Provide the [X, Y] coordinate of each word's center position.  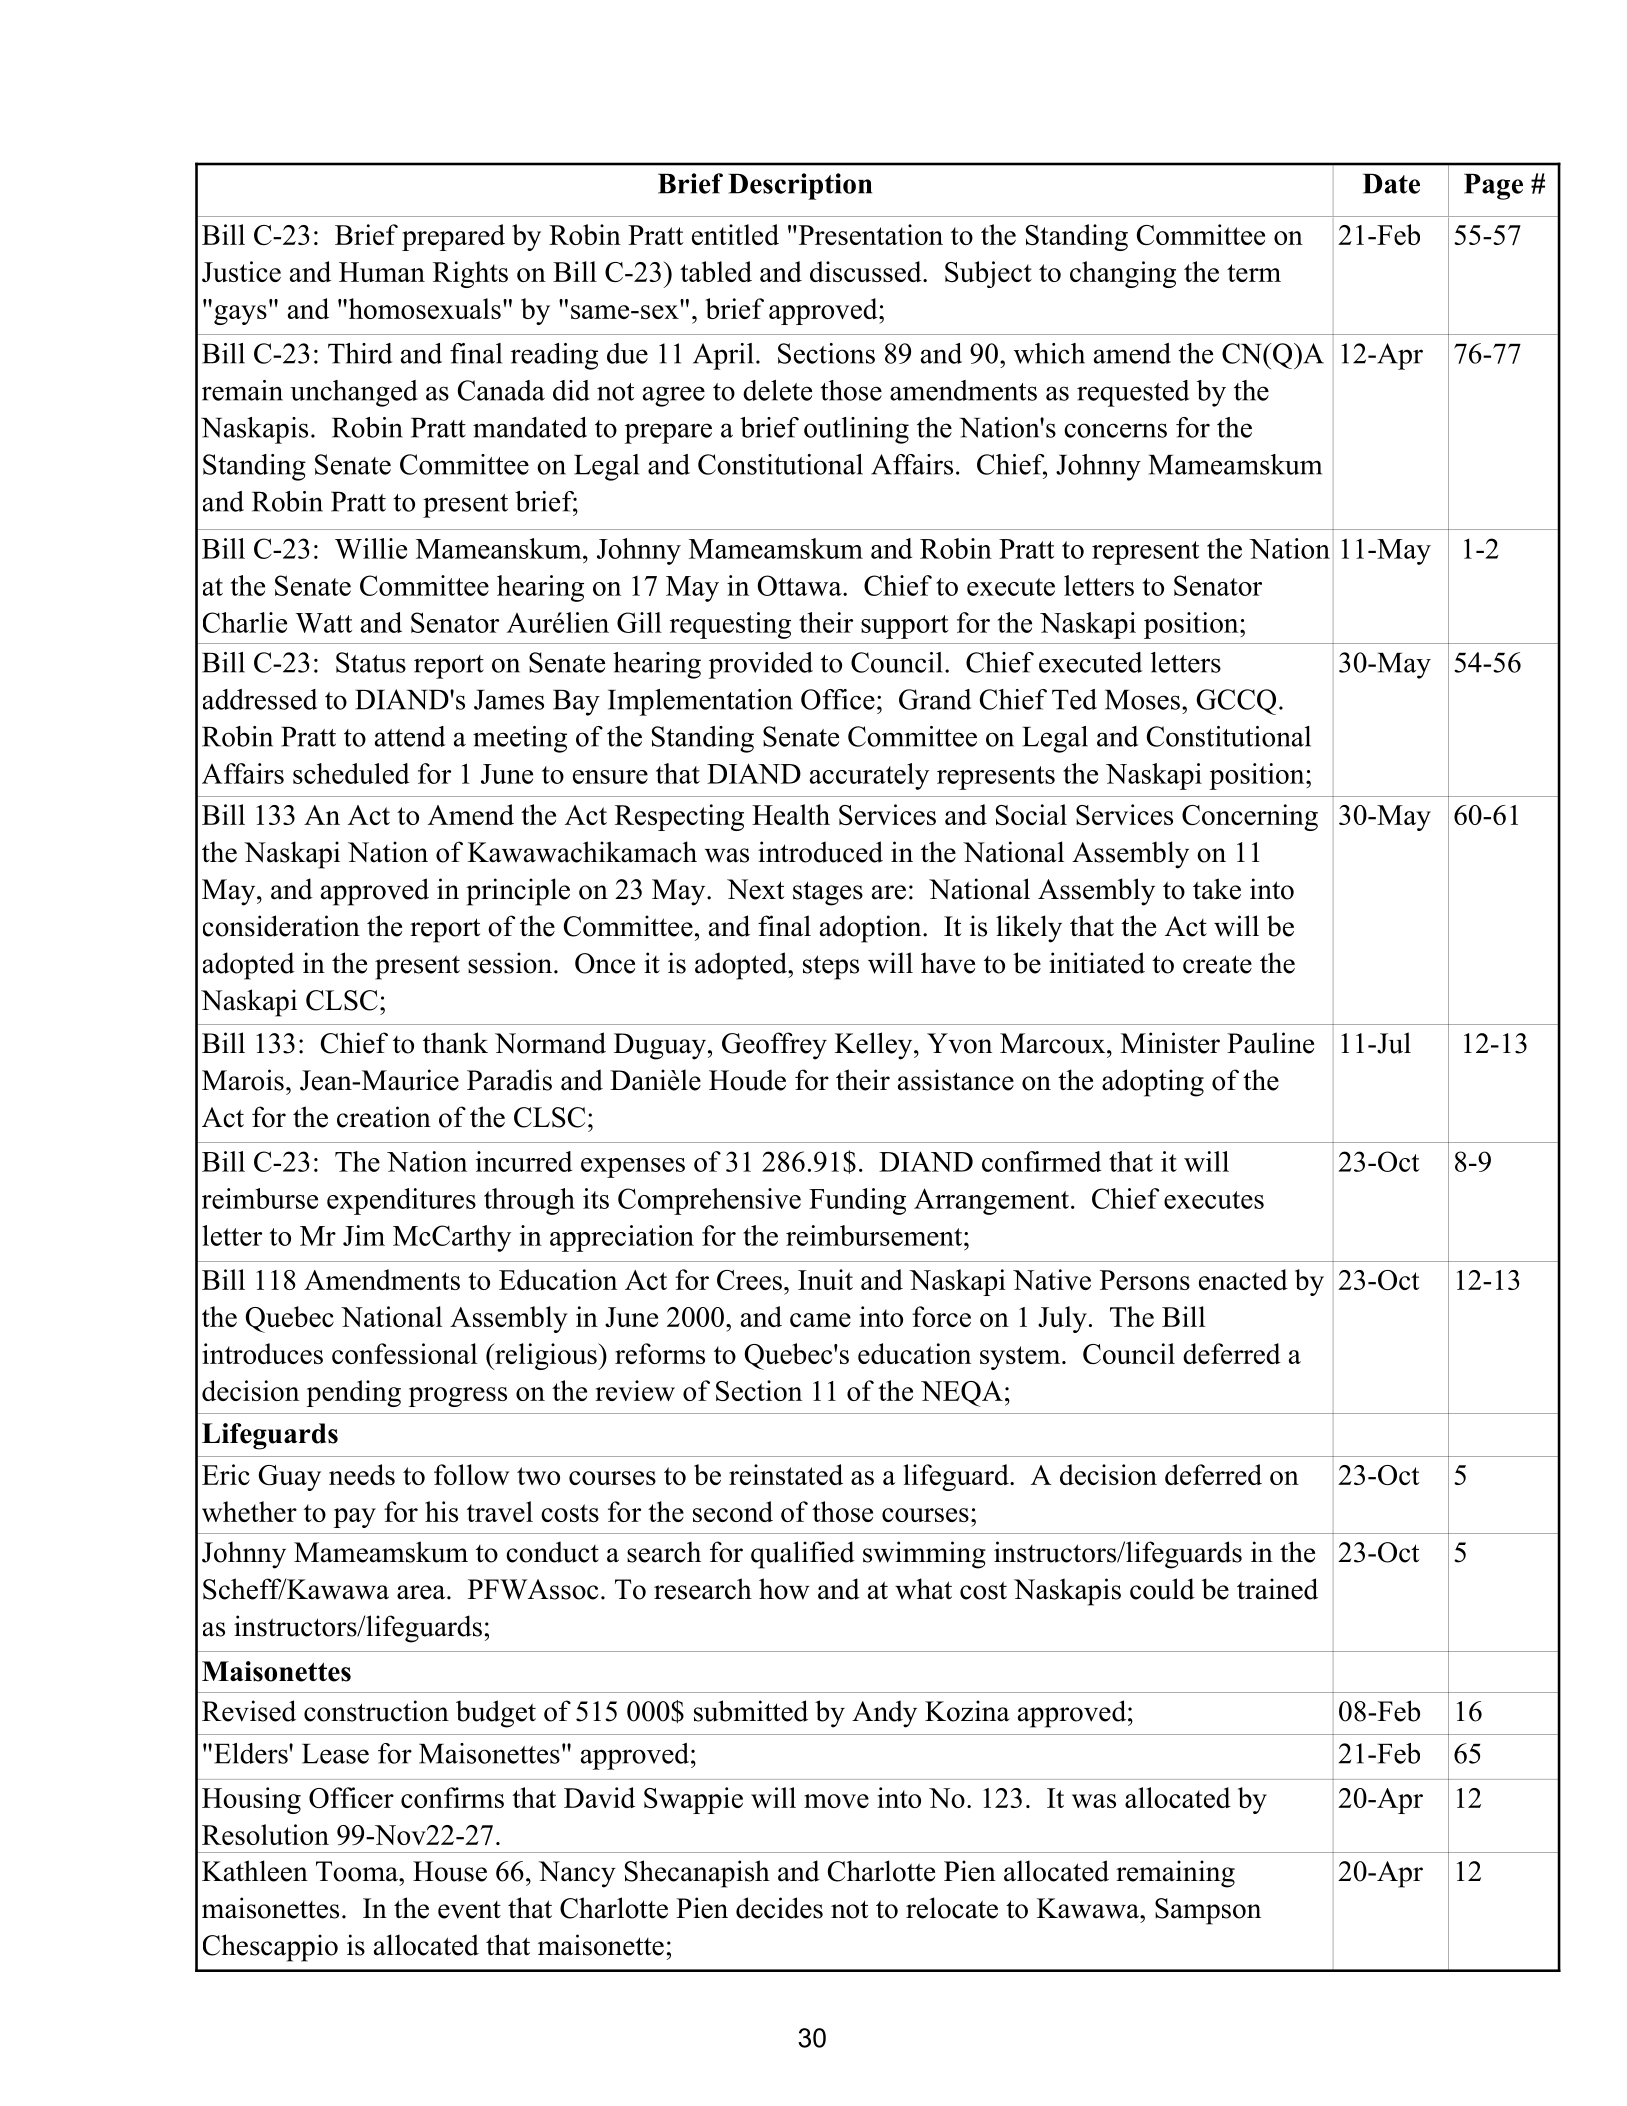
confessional [404, 1353]
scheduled [351, 773]
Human [382, 272]
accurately [869, 776]
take [1217, 889]
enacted [1243, 1279]
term [1254, 273]
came [820, 1320]
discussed [867, 271]
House [450, 1871]
